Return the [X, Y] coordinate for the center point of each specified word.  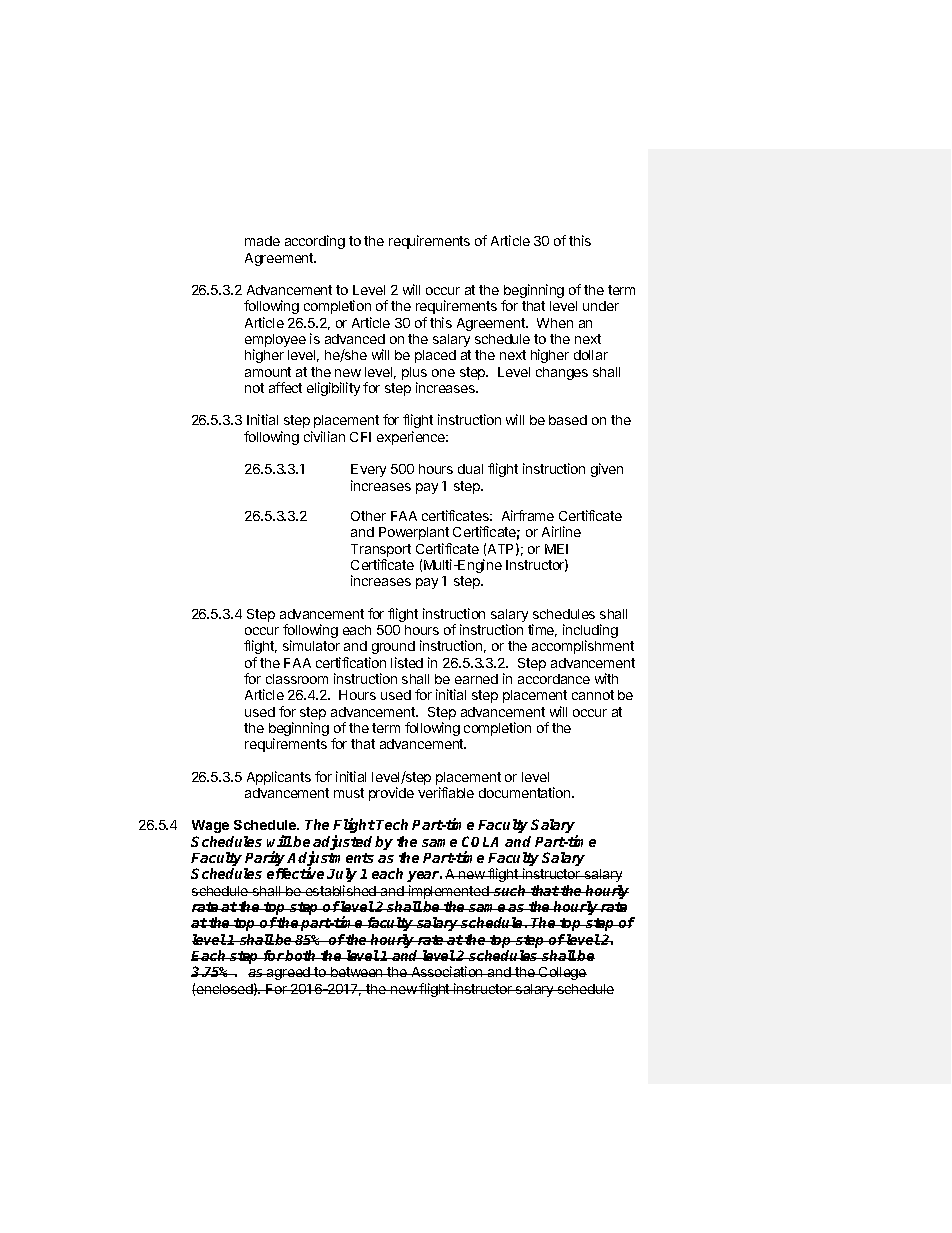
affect [285, 387]
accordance [554, 679]
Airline [561, 531]
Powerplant [414, 533]
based [568, 420]
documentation [526, 792]
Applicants [279, 778]
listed [407, 662]
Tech [392, 824]
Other [368, 516]
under [601, 306]
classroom [297, 679]
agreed [288, 973]
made [262, 241]
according [315, 242]
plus [414, 373]
